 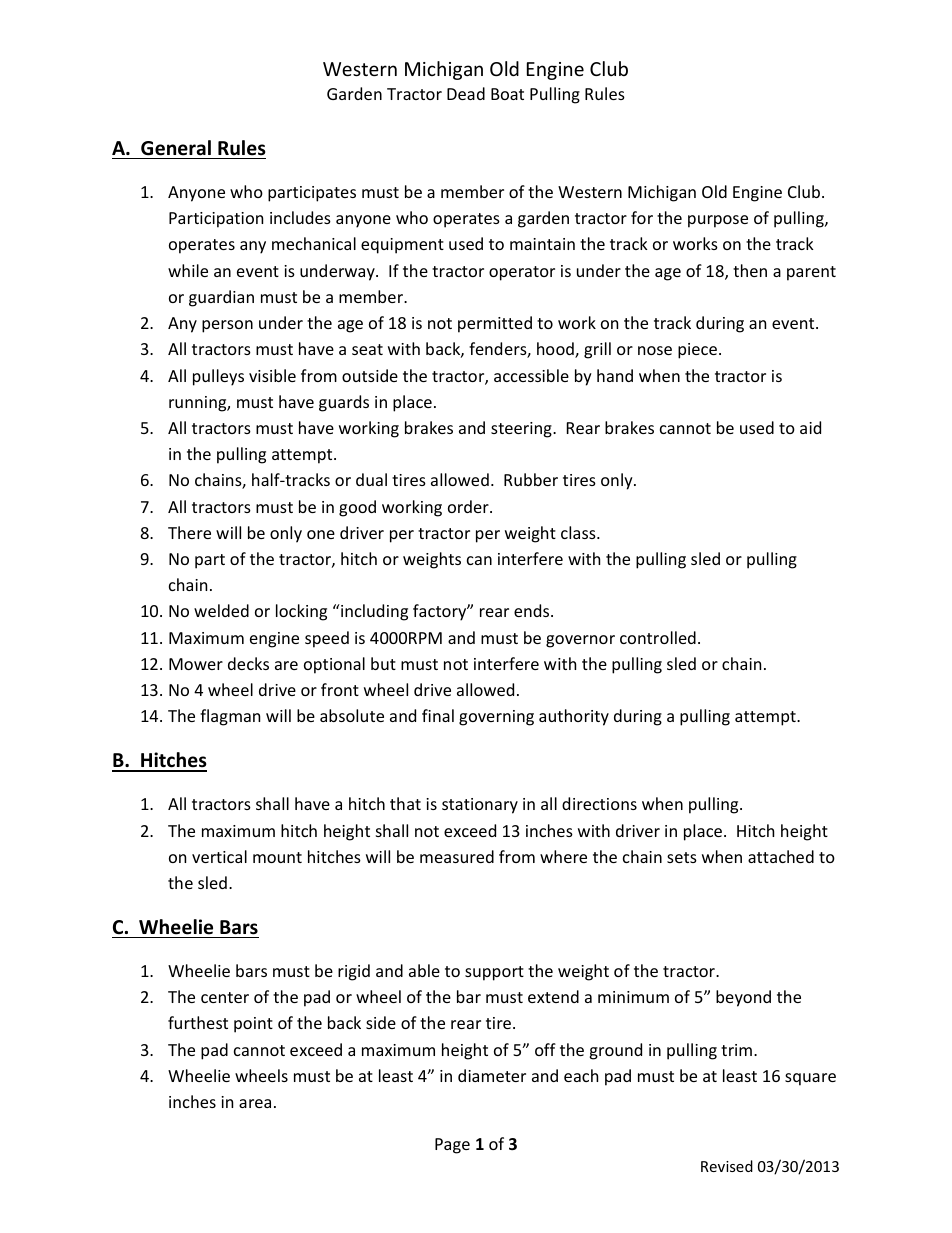 What do you see at coordinates (176, 148) in the screenshot?
I see `General` at bounding box center [176, 148].
